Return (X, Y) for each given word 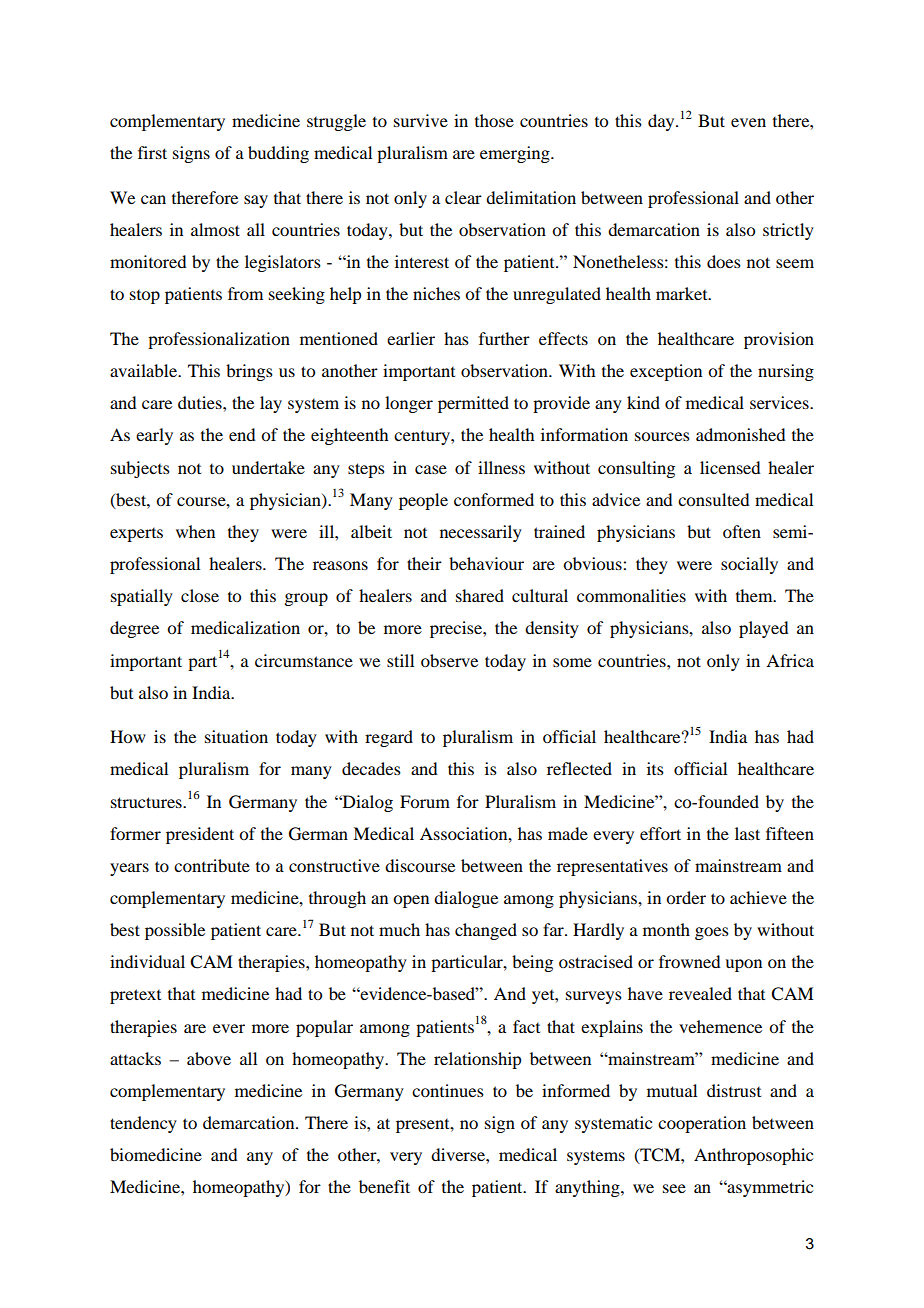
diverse (459, 1154)
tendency (143, 1124)
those (494, 120)
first (152, 152)
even (748, 122)
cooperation (702, 1124)
